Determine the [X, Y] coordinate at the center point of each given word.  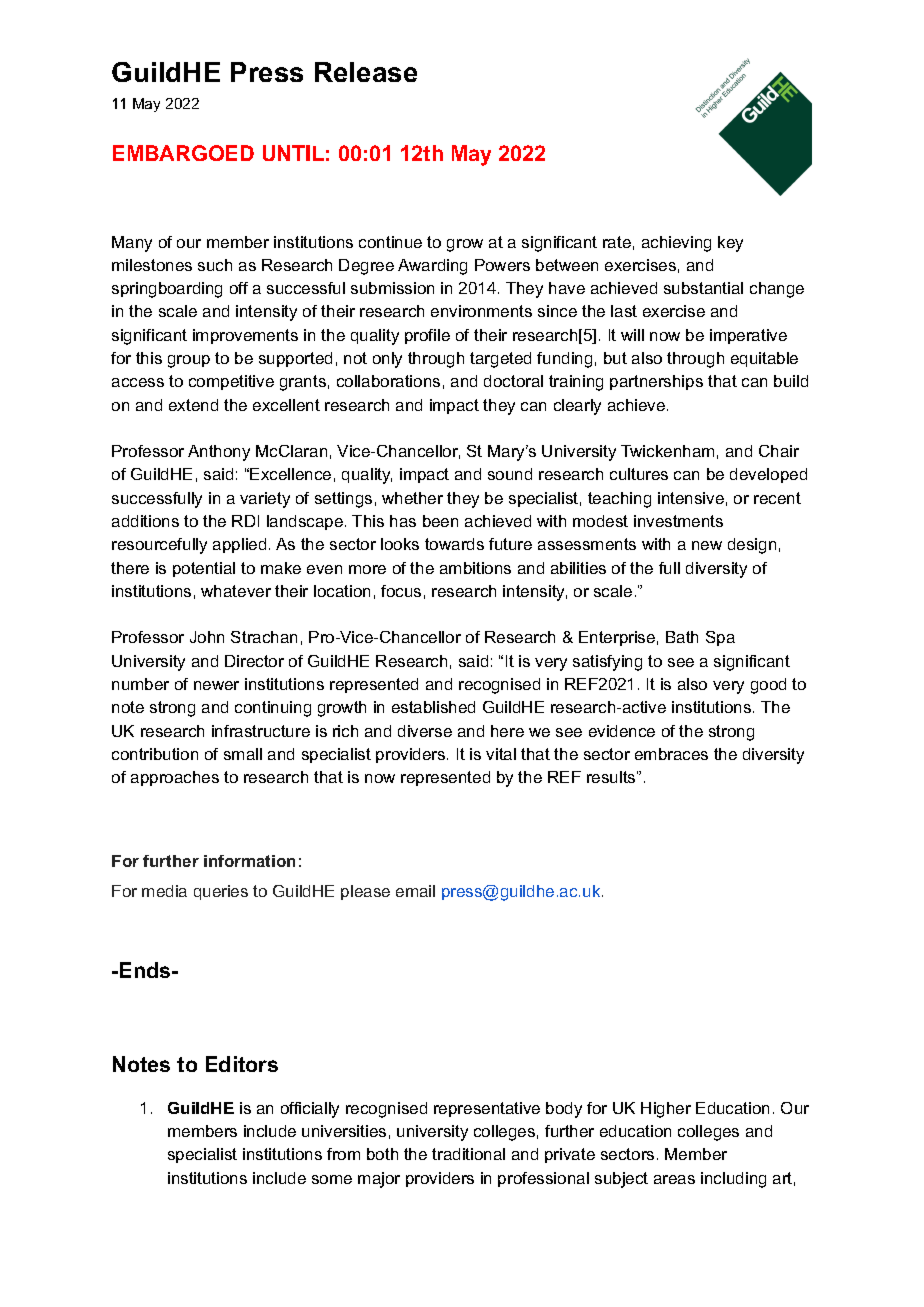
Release [366, 72]
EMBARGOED [183, 153]
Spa [720, 638]
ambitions [475, 568]
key [730, 244]
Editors [242, 1064]
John [207, 637]
